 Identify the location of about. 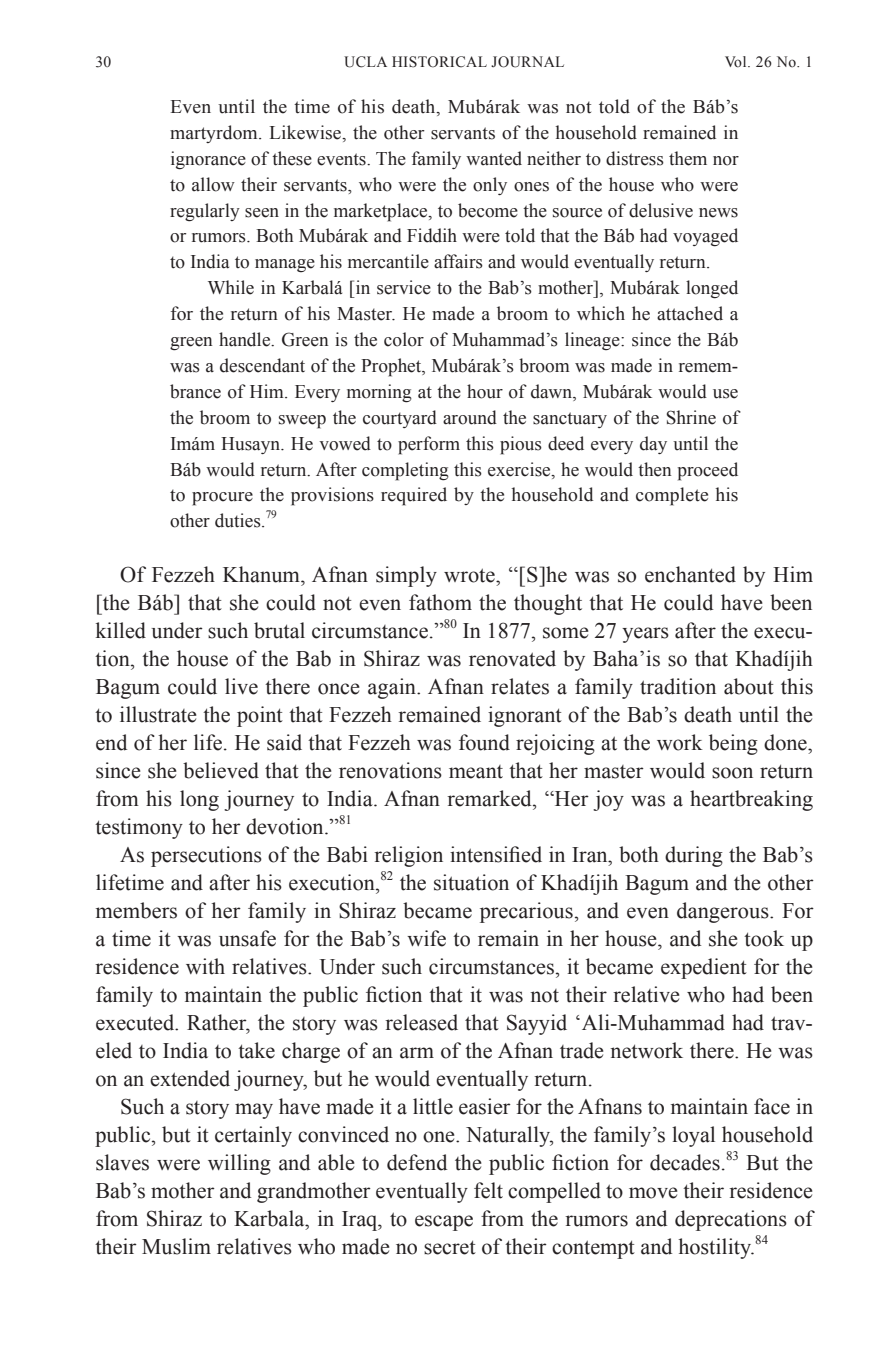
(749, 686).
